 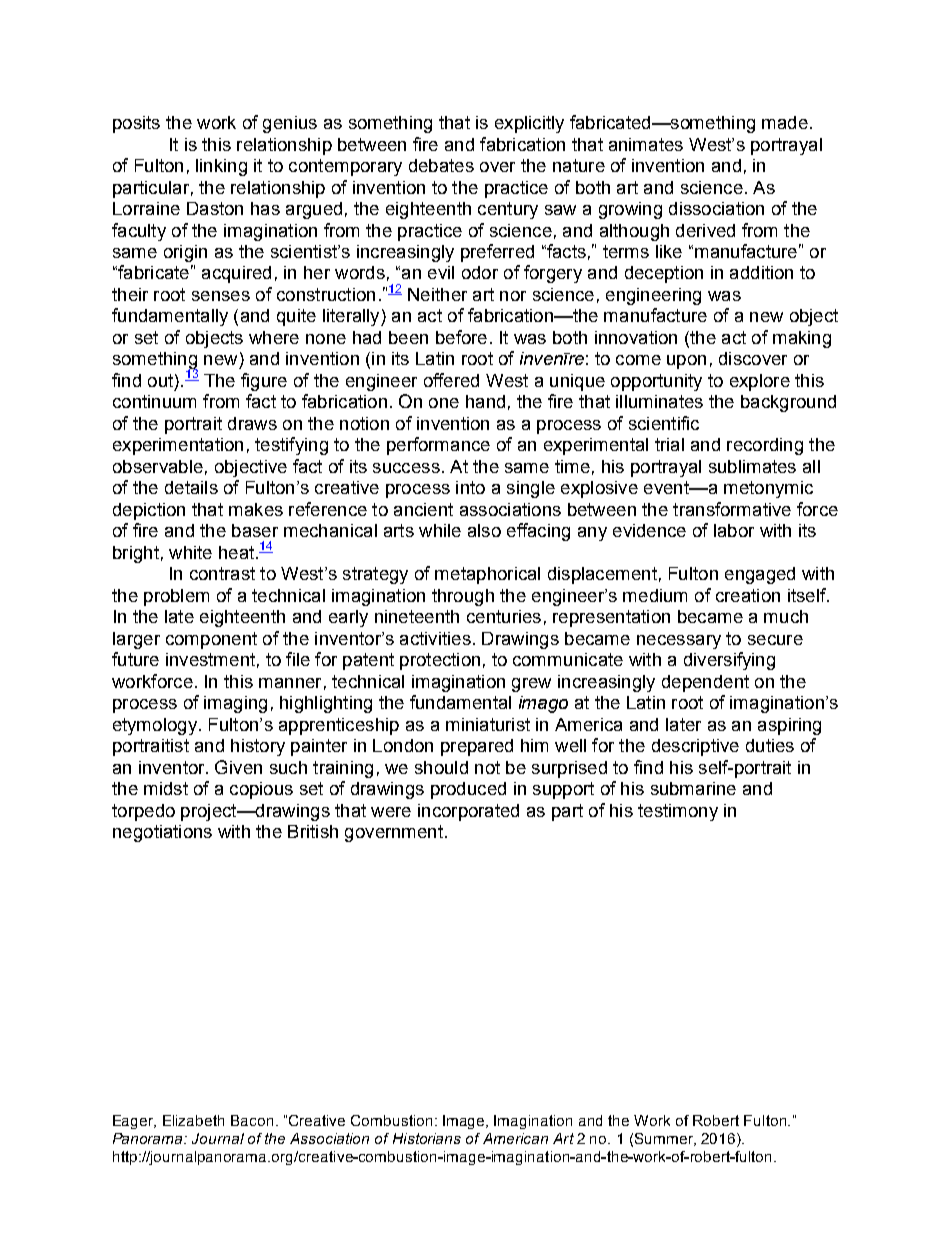 I want to click on also, so click(x=484, y=530).
